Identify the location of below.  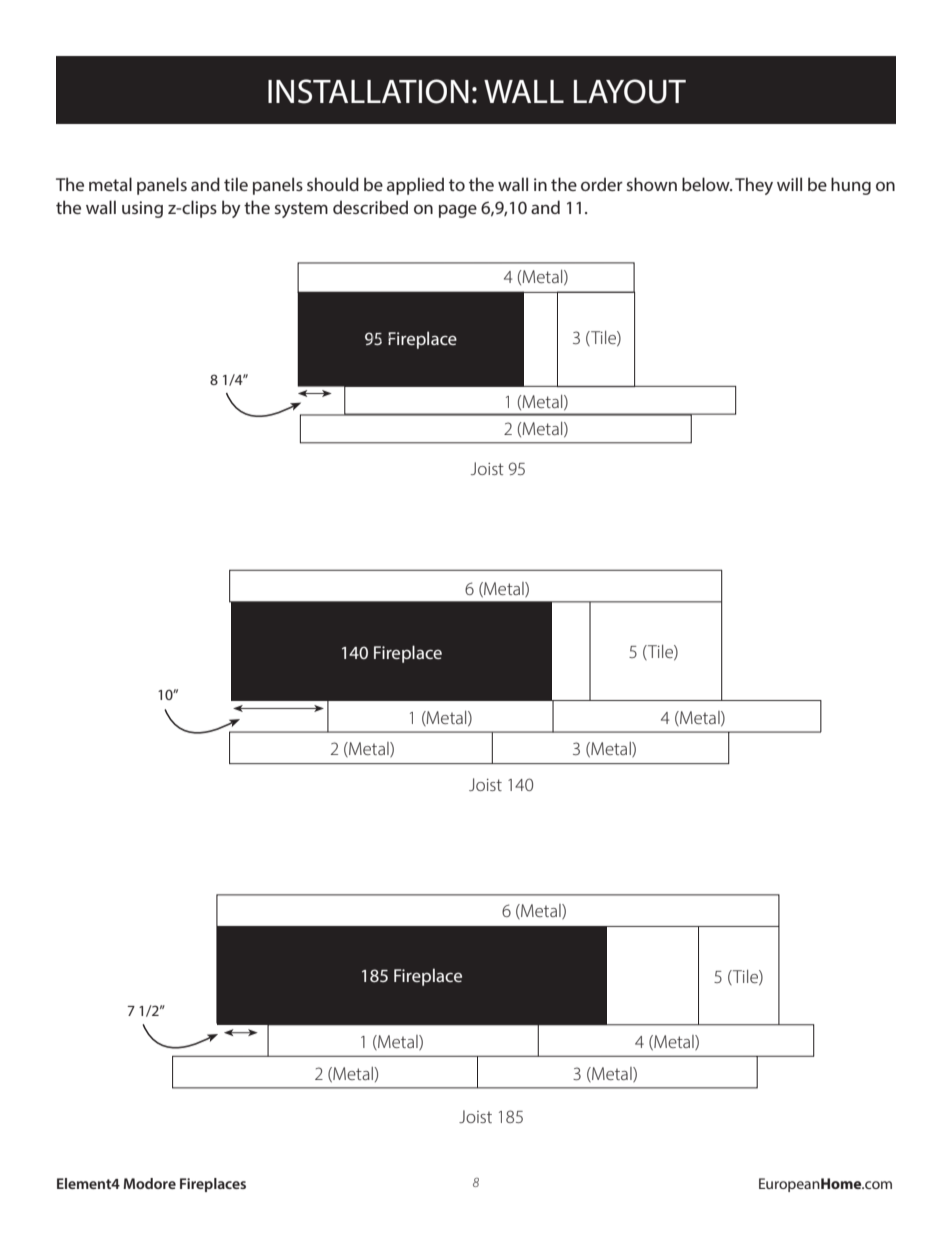
(707, 184).
